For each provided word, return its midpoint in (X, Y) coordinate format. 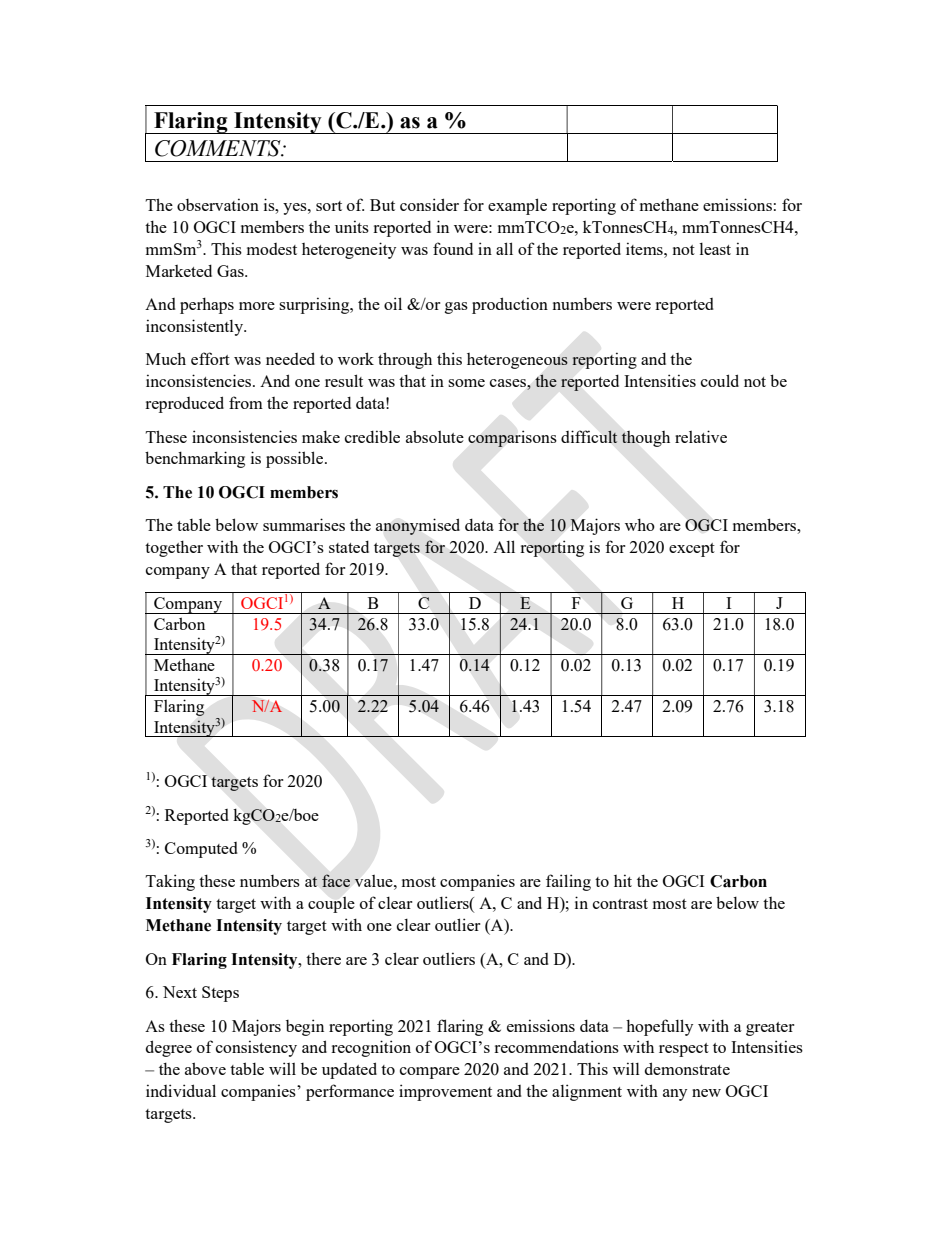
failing (568, 882)
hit (623, 880)
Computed (201, 850)
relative (701, 436)
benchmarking (195, 459)
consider (429, 204)
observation (218, 204)
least (715, 249)
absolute (435, 436)
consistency (256, 1048)
